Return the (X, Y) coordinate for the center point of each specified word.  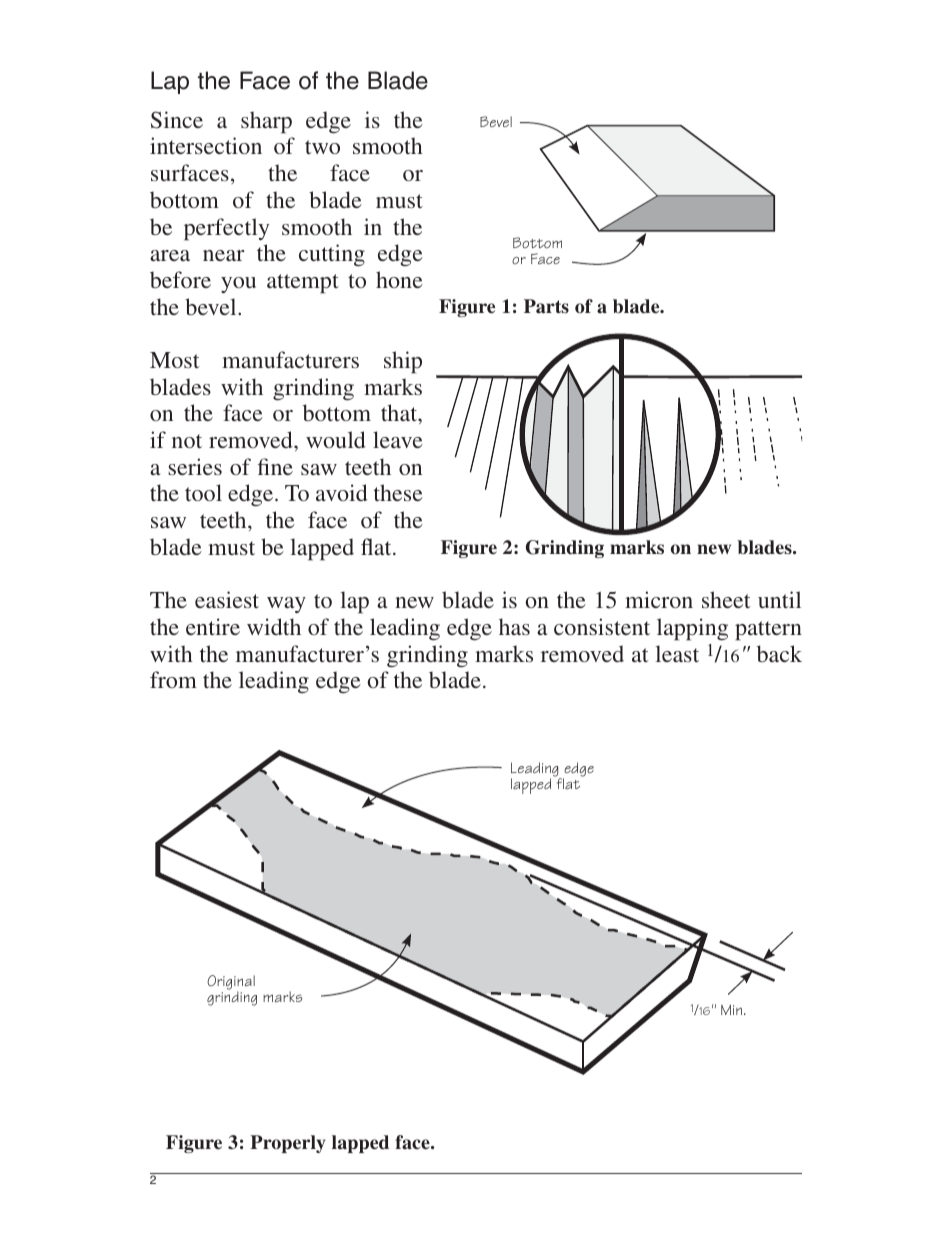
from (173, 679)
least (677, 653)
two (322, 147)
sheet (726, 599)
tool (203, 492)
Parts (546, 306)
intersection (206, 145)
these (398, 492)
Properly (287, 1144)
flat (568, 784)
